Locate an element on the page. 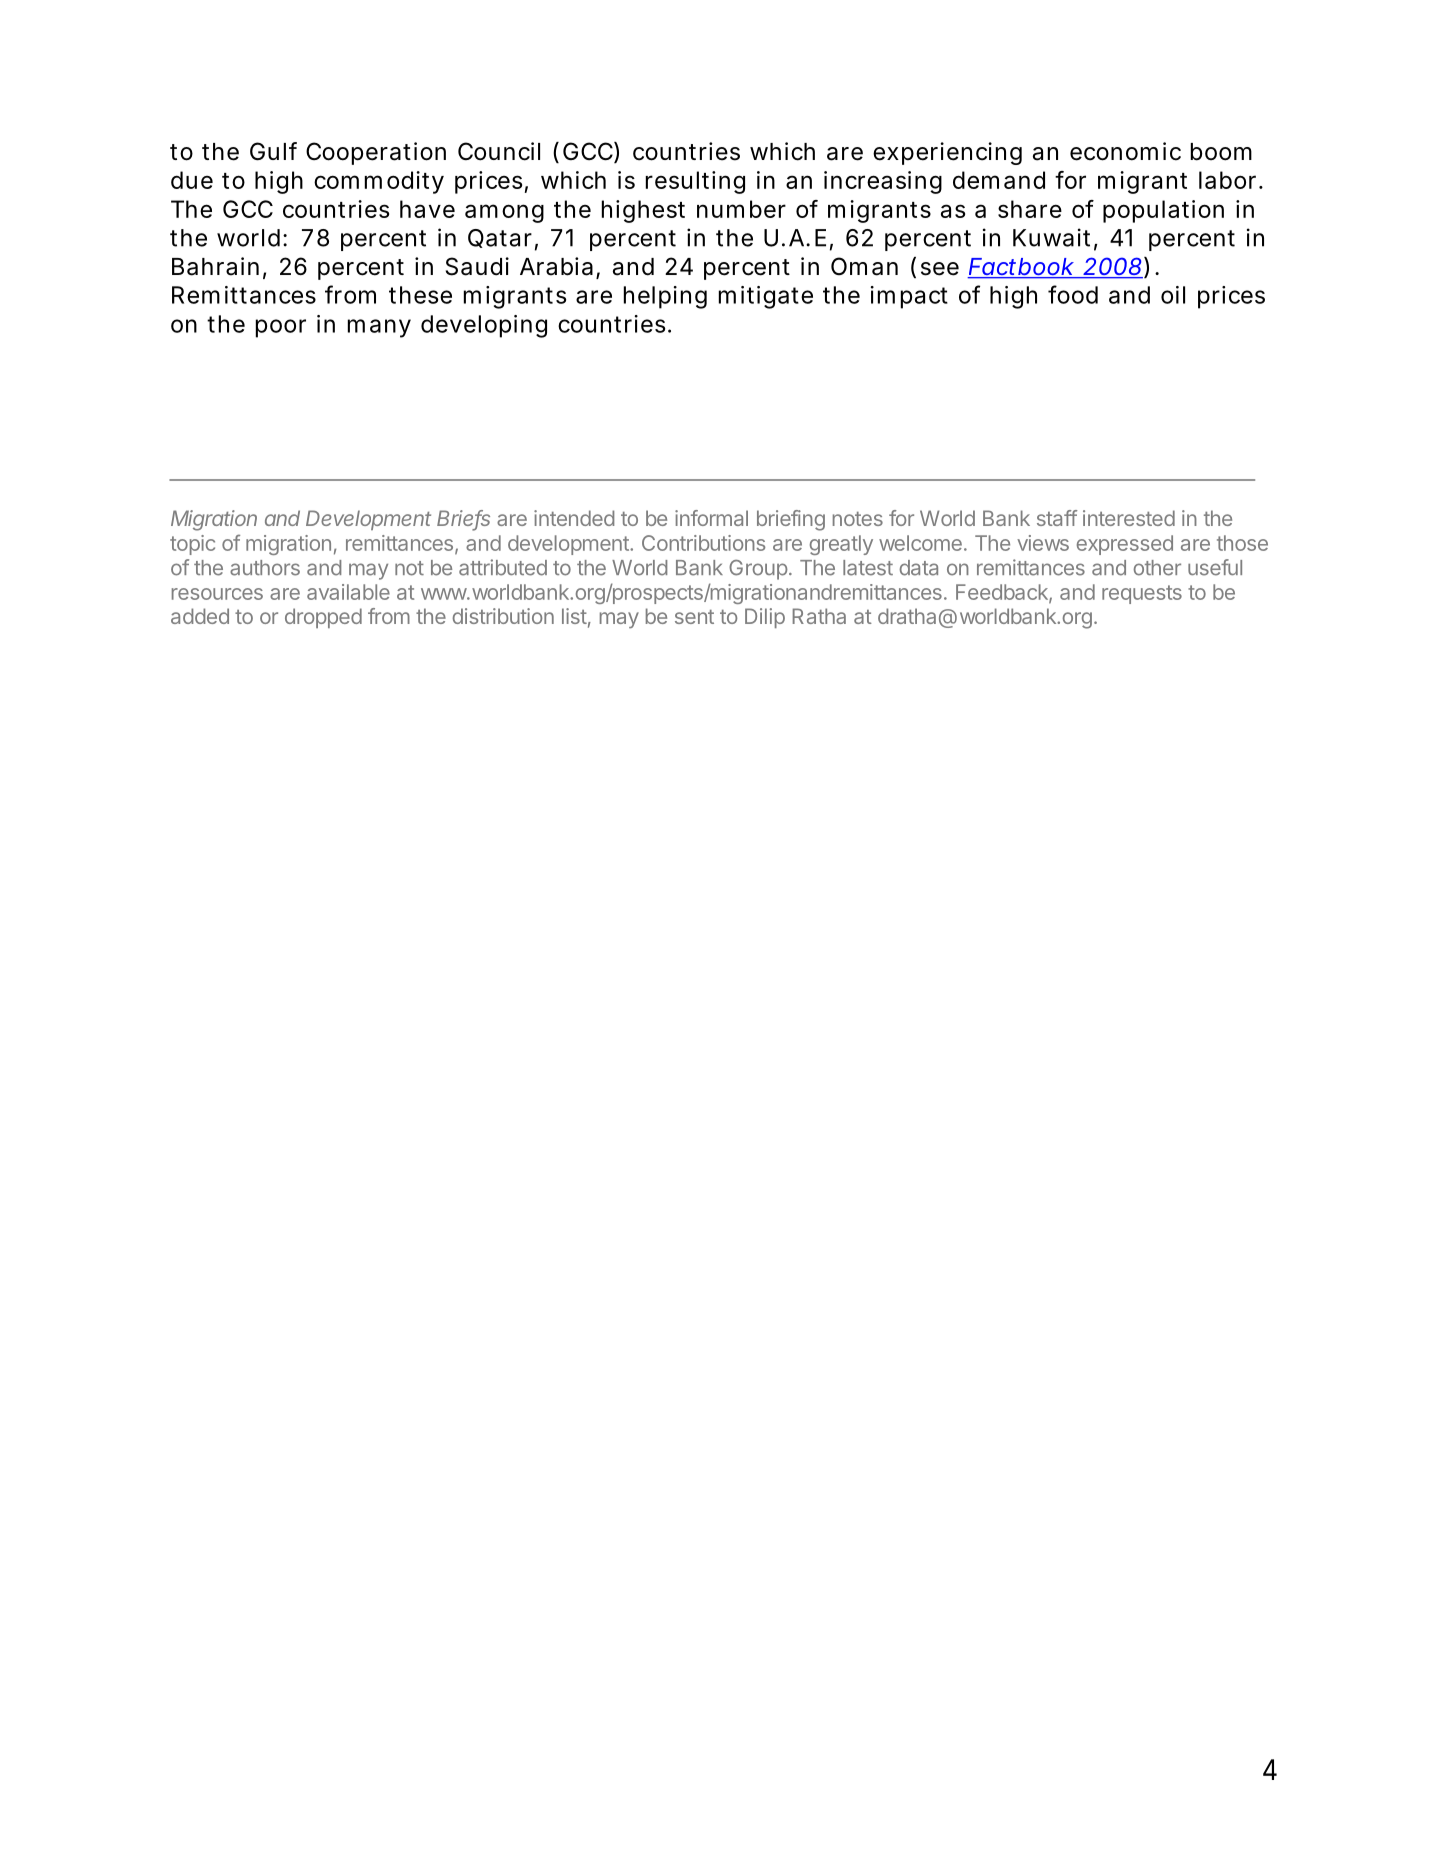 This document has width=1446, height=1872. interested is located at coordinates (1129, 518).
